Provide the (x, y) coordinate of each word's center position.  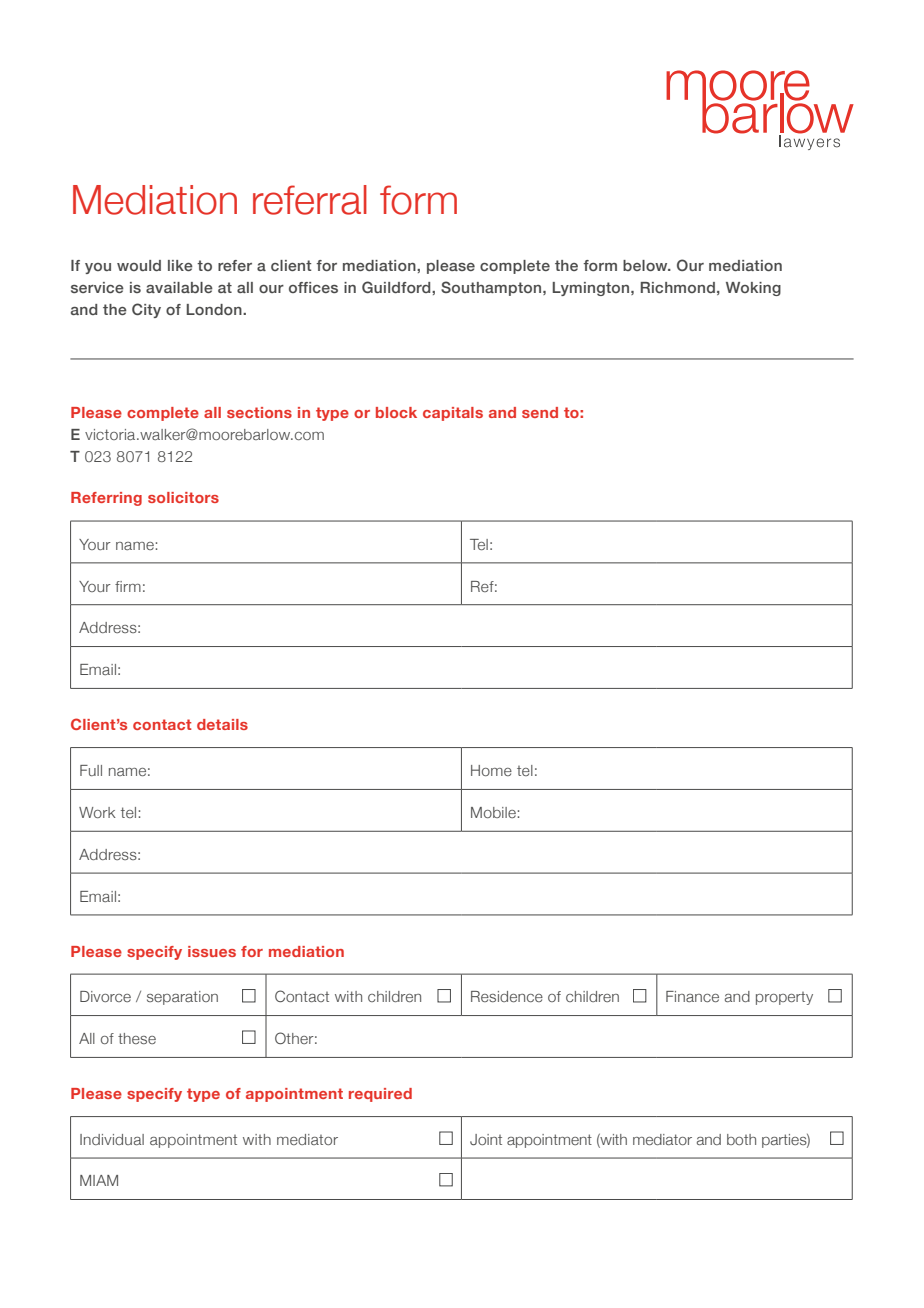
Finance (692, 996)
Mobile (493, 812)
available (179, 287)
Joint (486, 1139)
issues (212, 951)
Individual (112, 1139)
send (540, 412)
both (741, 1139)
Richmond (678, 287)
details (222, 724)
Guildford (397, 287)
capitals (453, 414)
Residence (507, 996)
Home (491, 770)
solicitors (183, 497)
